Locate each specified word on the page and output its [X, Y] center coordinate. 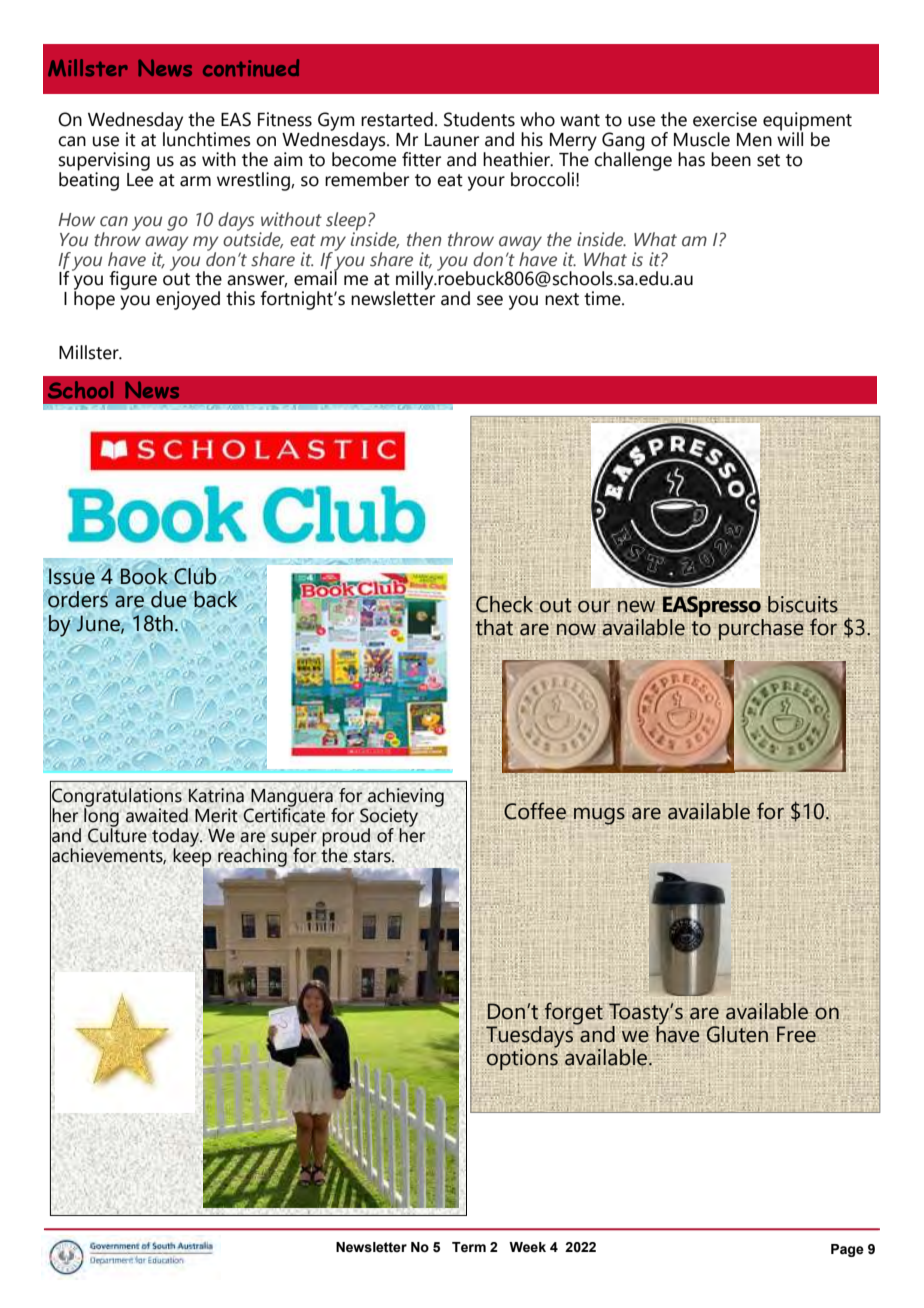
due [169, 599]
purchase [761, 629]
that [494, 627]
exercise [725, 119]
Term [469, 1247]
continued [251, 68]
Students [479, 119]
